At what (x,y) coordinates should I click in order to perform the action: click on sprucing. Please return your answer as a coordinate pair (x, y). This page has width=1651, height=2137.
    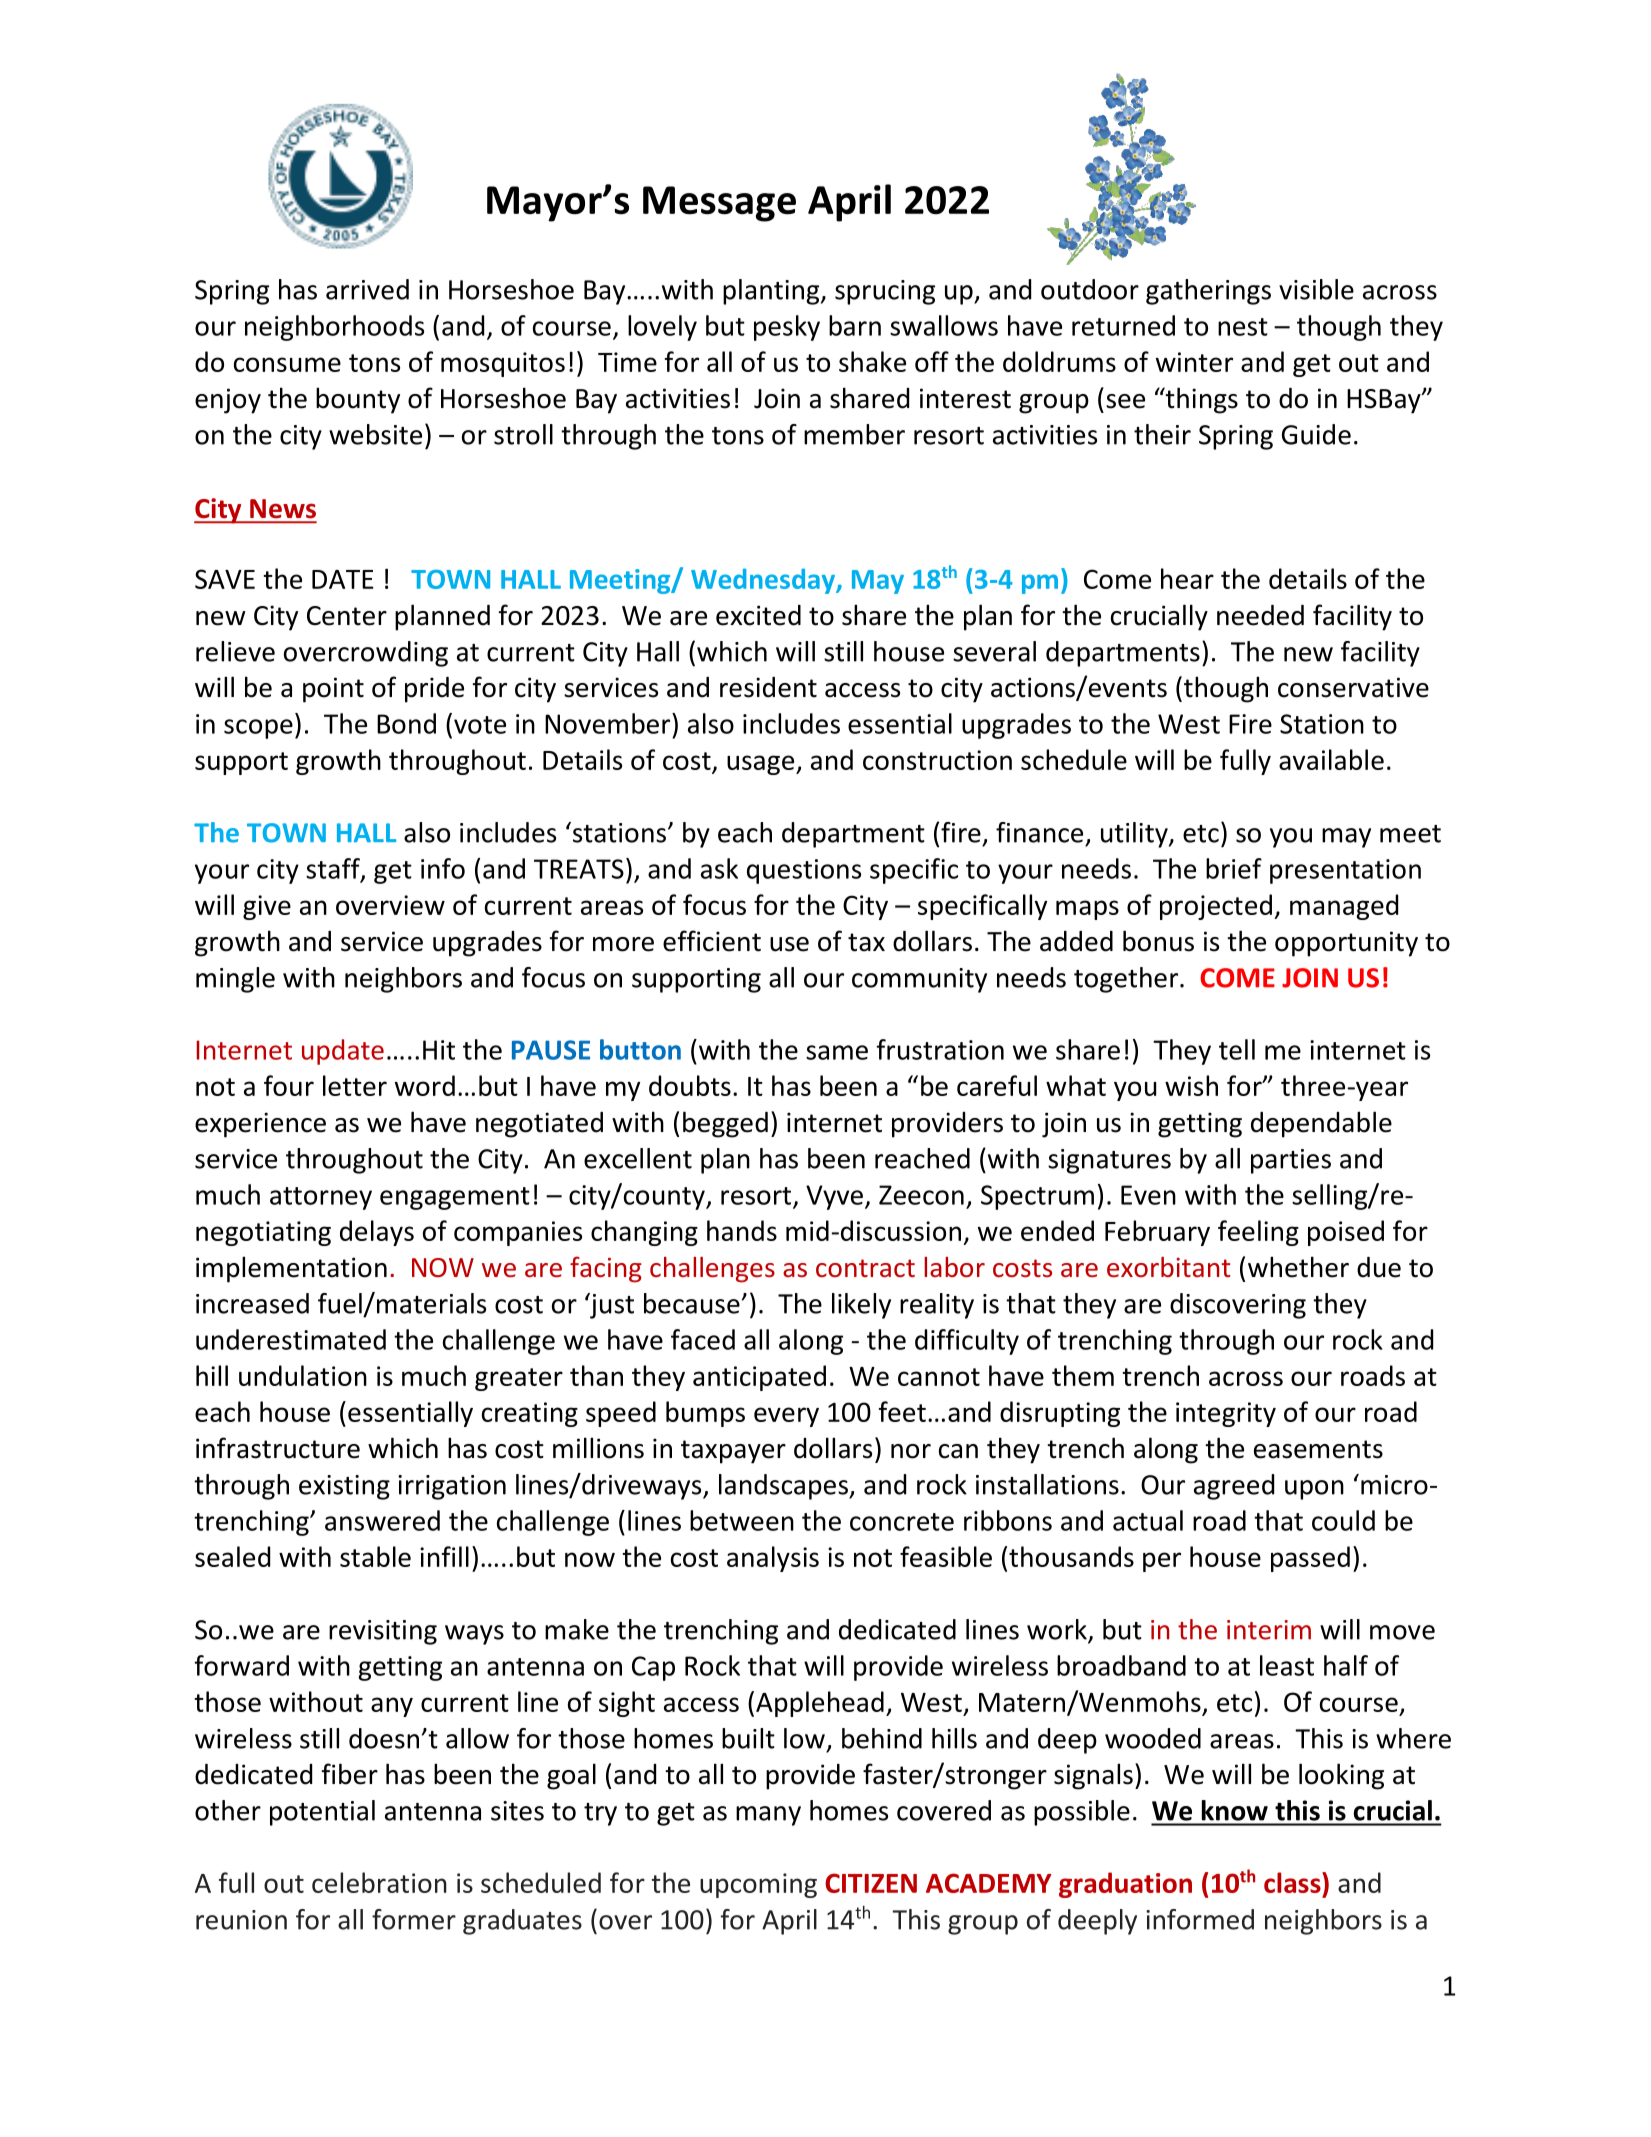
    Looking at the image, I should click on (885, 292).
